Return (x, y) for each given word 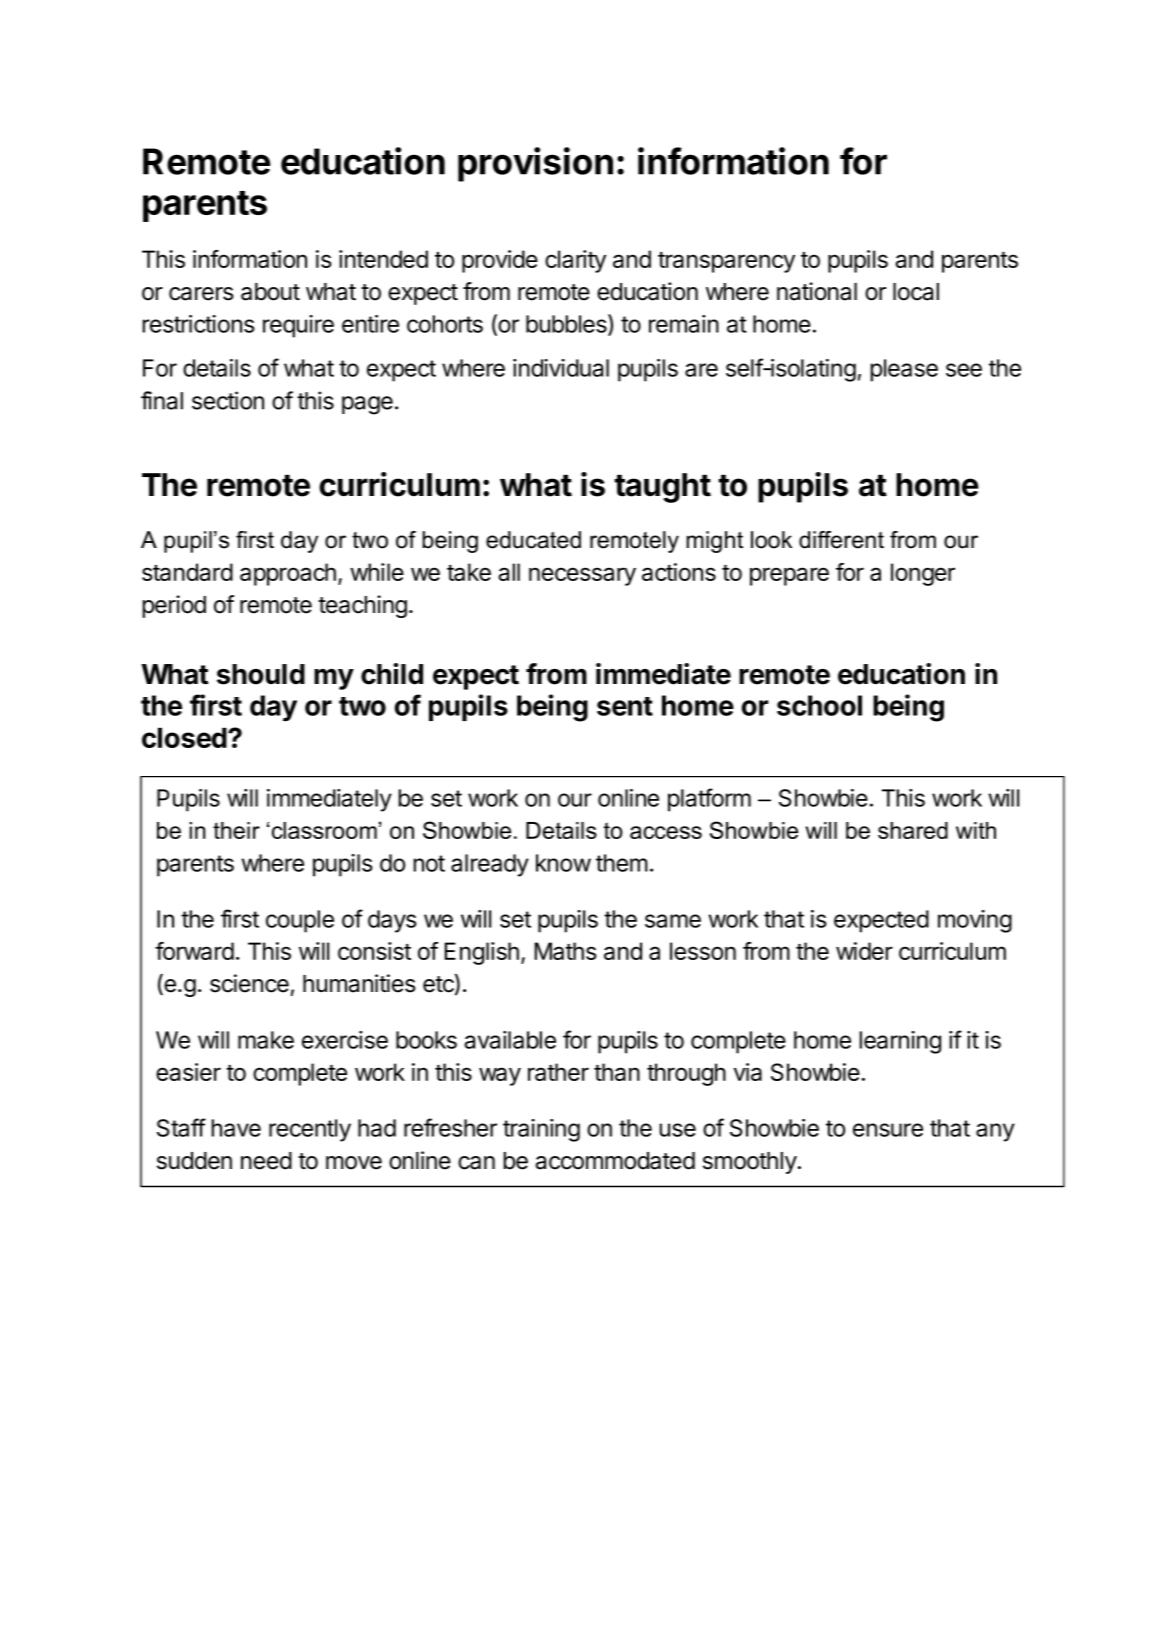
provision (535, 164)
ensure (888, 1130)
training (541, 1130)
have (236, 1128)
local (916, 292)
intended (383, 259)
